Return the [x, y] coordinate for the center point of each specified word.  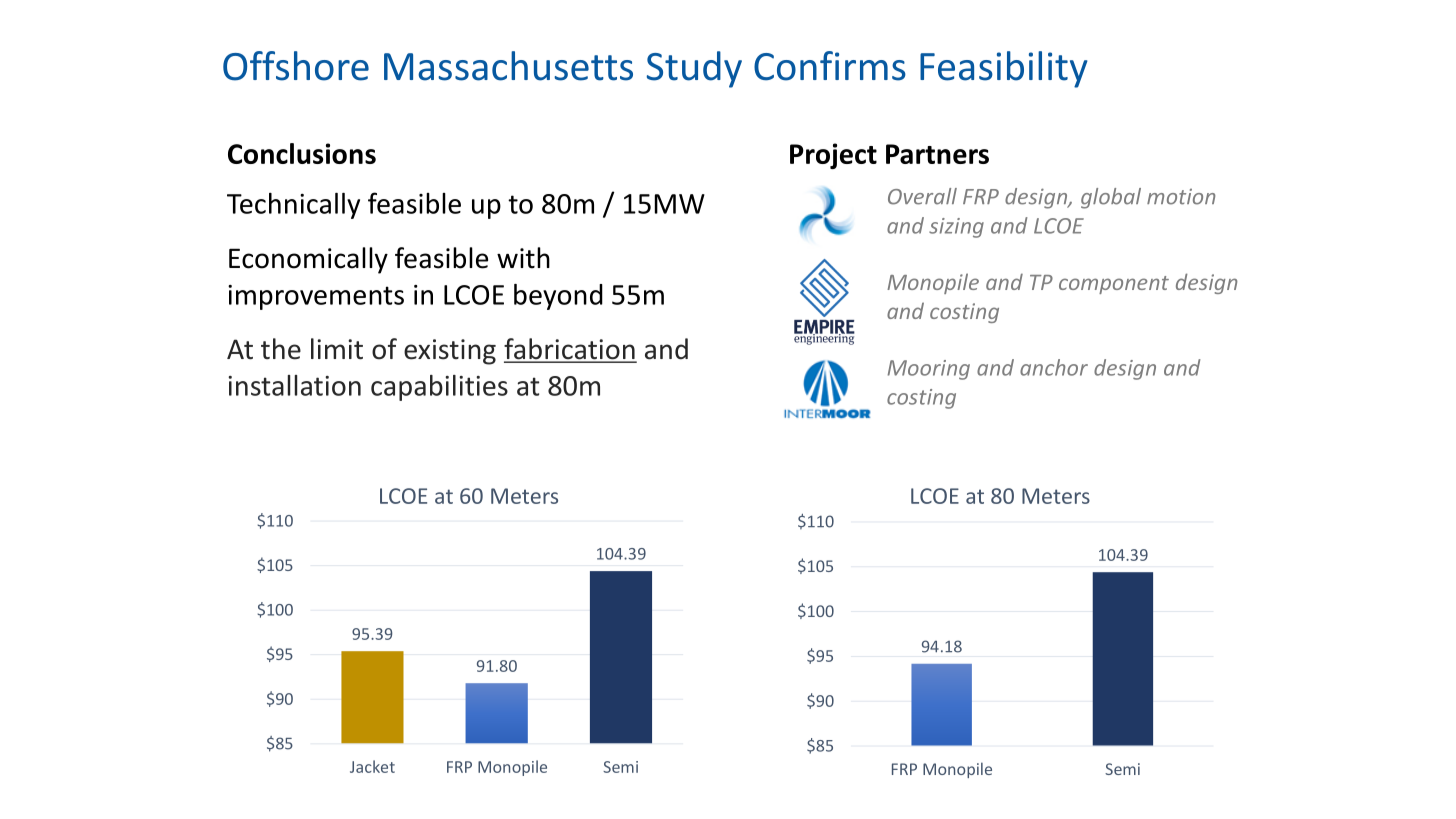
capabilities [439, 388]
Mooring [929, 370]
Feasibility [1004, 69]
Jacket [372, 766]
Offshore [296, 66]
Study [694, 69]
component [1114, 285]
